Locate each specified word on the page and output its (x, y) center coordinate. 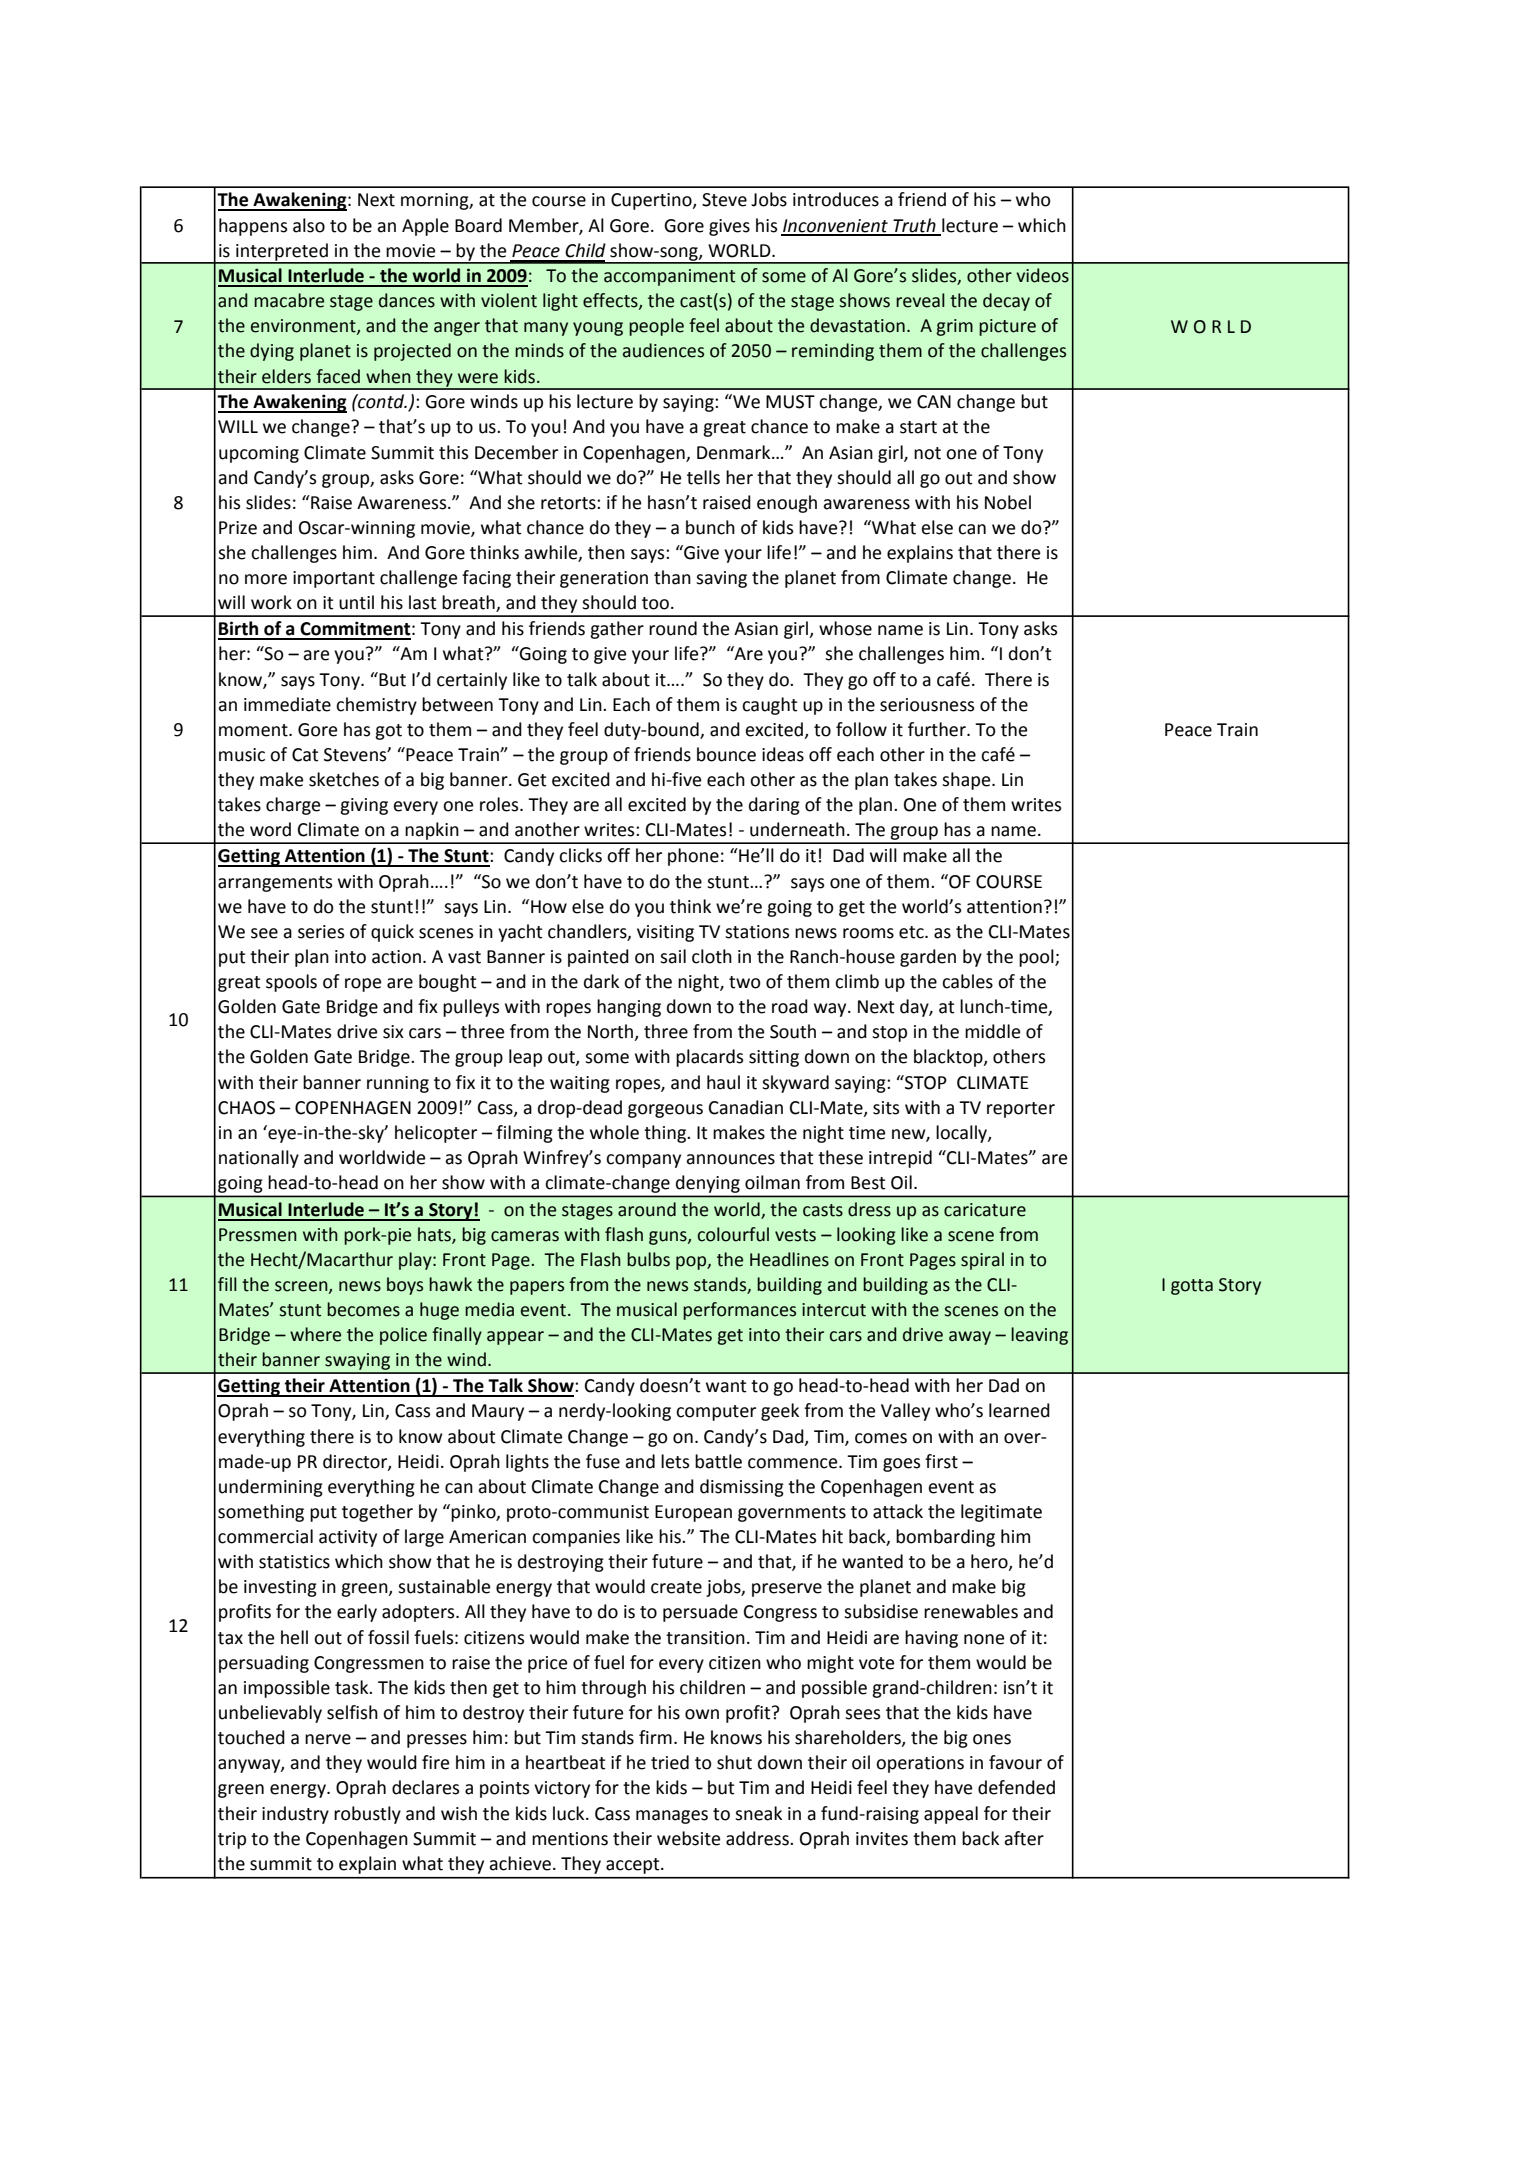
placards (709, 1058)
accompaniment (669, 277)
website (688, 1838)
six (393, 1032)
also (309, 225)
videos (1042, 275)
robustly (367, 1815)
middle (992, 1031)
